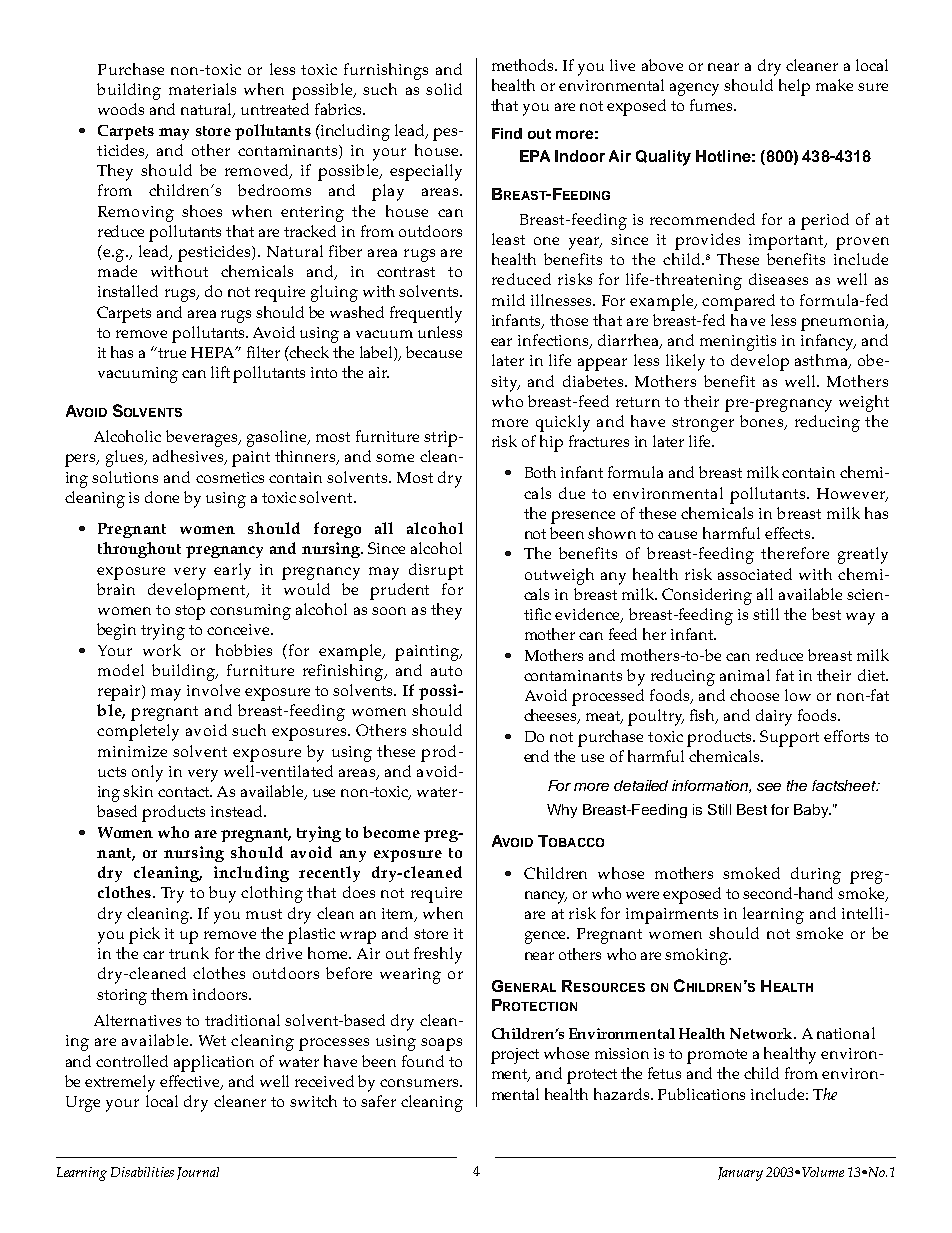 This document has width=952, height=1233. I want to click on auto, so click(446, 671).
